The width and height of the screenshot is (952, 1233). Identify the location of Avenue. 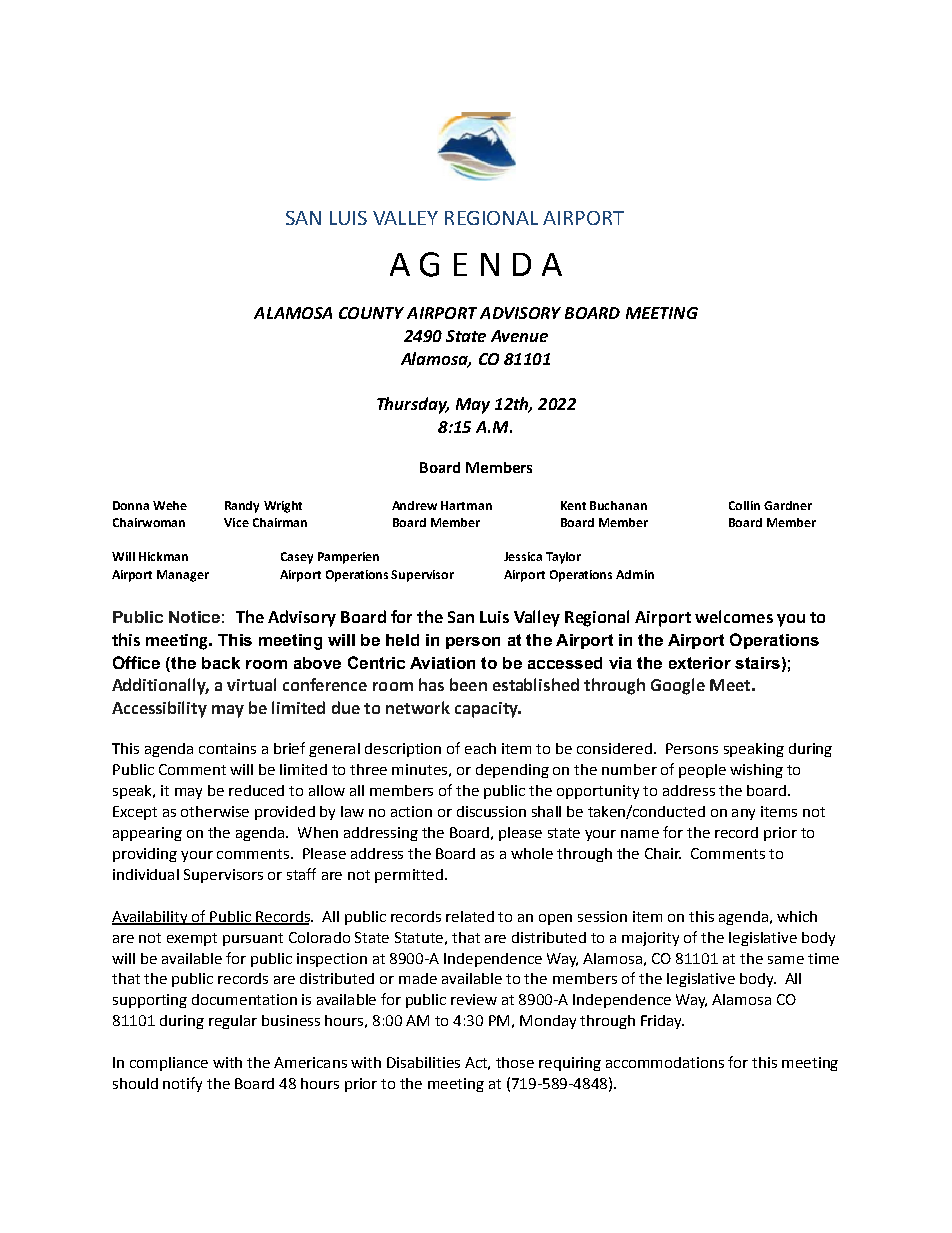
(519, 336).
